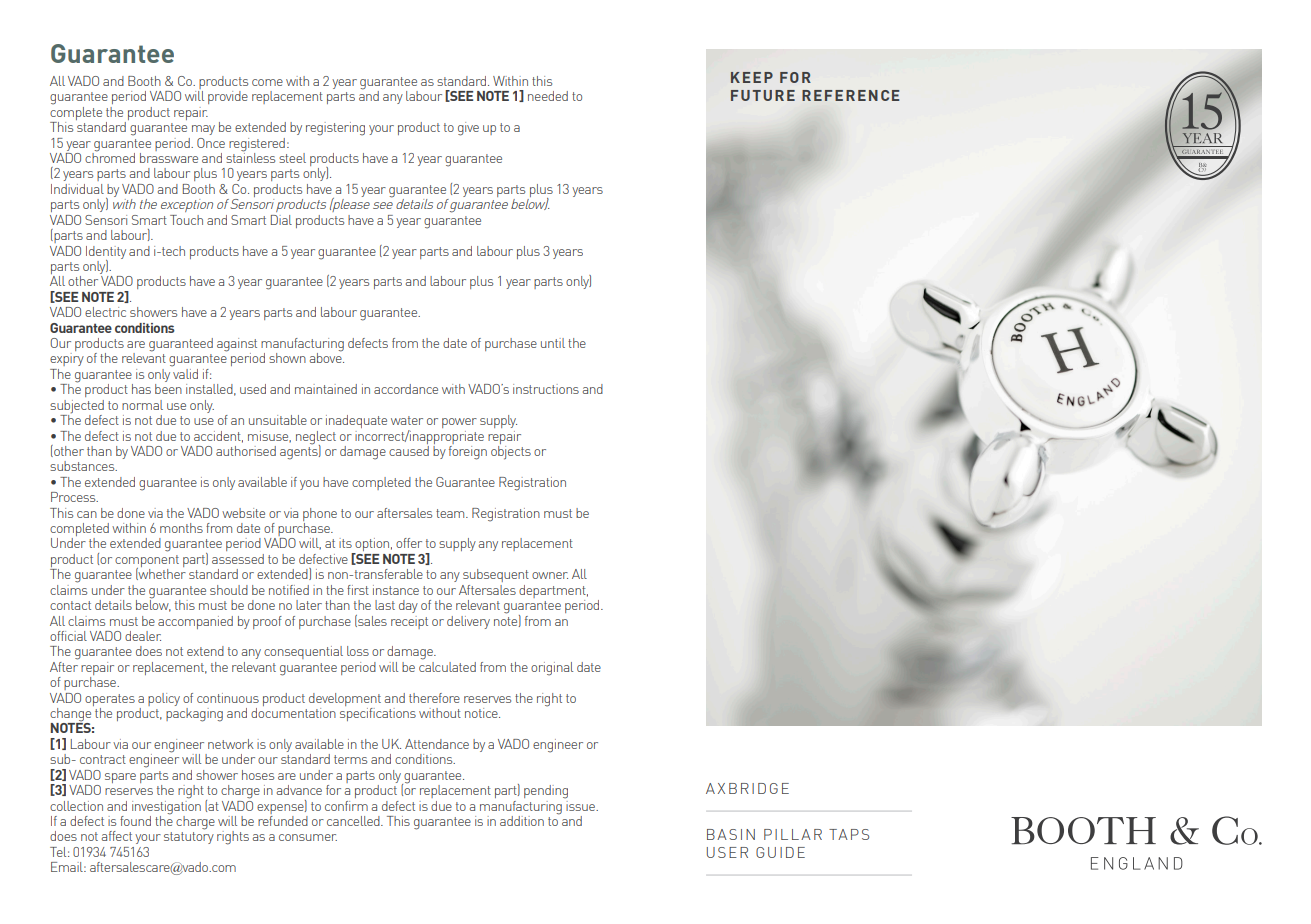 The image size is (1311, 924). I want to click on needed, so click(548, 96).
